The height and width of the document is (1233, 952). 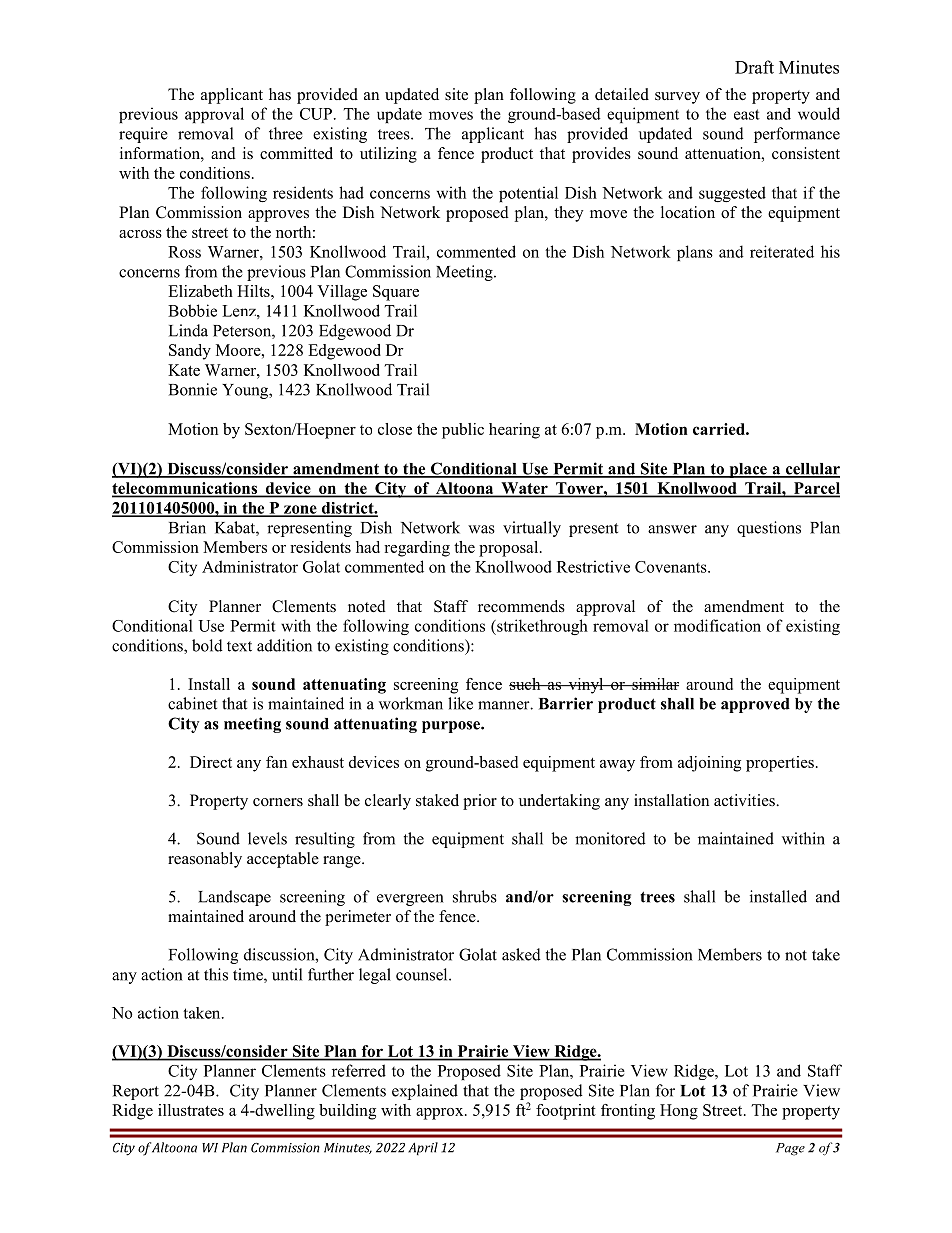 I want to click on east, so click(x=747, y=114).
